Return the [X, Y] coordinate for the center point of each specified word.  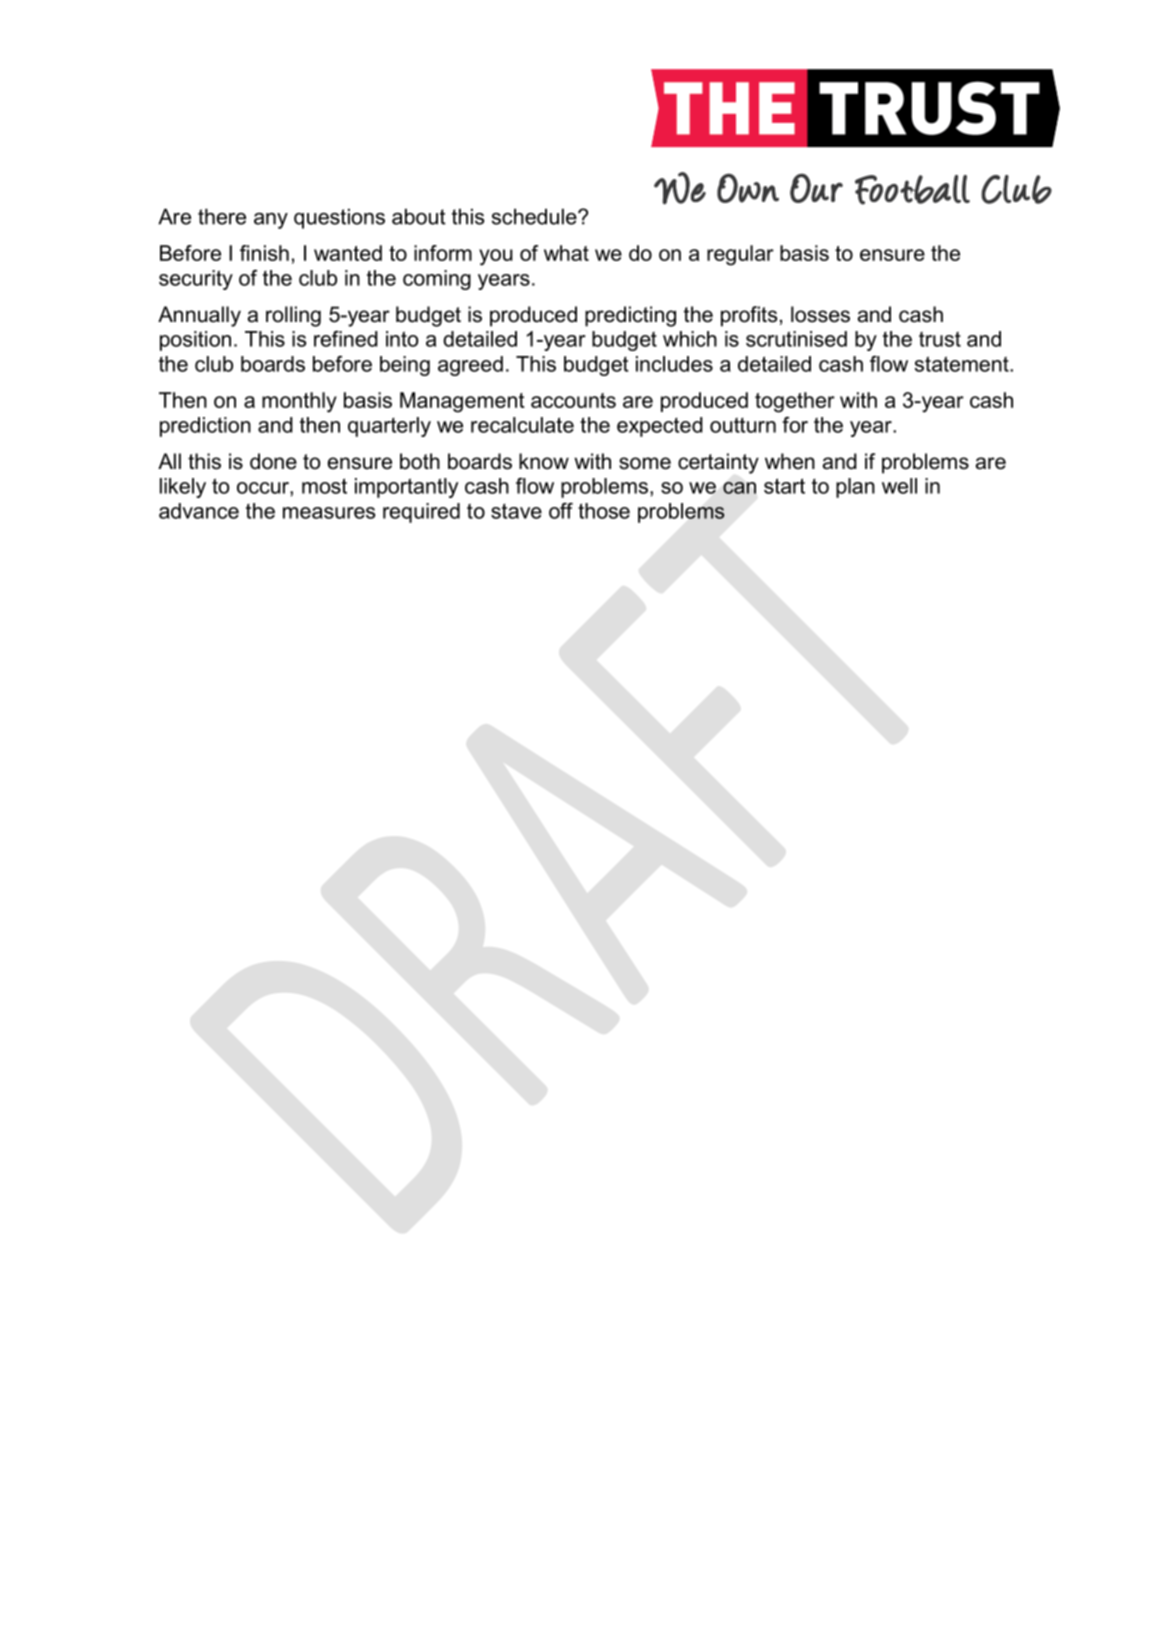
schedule [535, 216]
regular [740, 255]
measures [329, 513]
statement [963, 364]
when [790, 461]
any [271, 221]
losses [820, 314]
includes [674, 364]
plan [855, 488]
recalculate [522, 425]
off [561, 511]
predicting [630, 316]
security [196, 280]
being [405, 366]
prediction [205, 427]
